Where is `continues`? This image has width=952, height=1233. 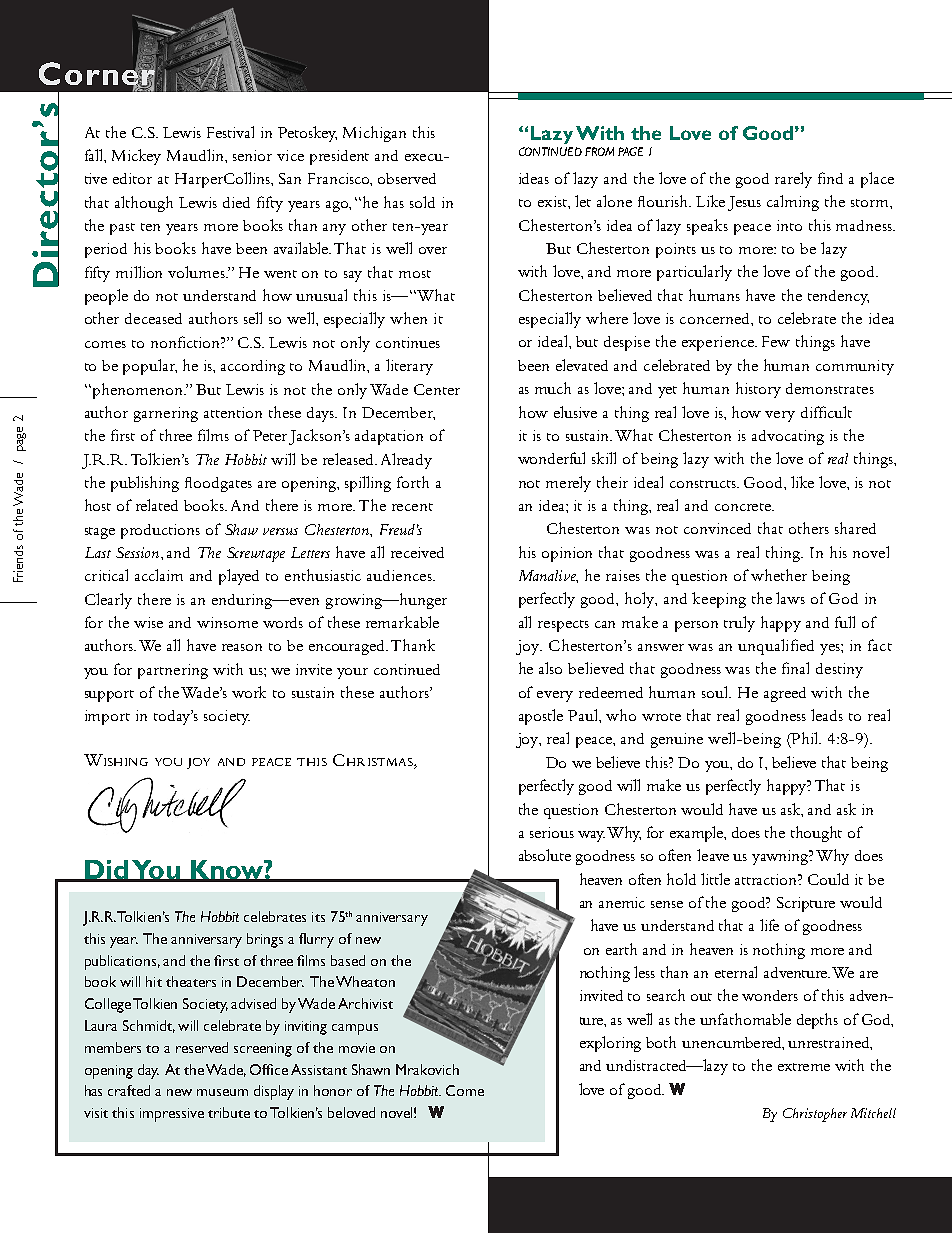 continues is located at coordinates (408, 342).
